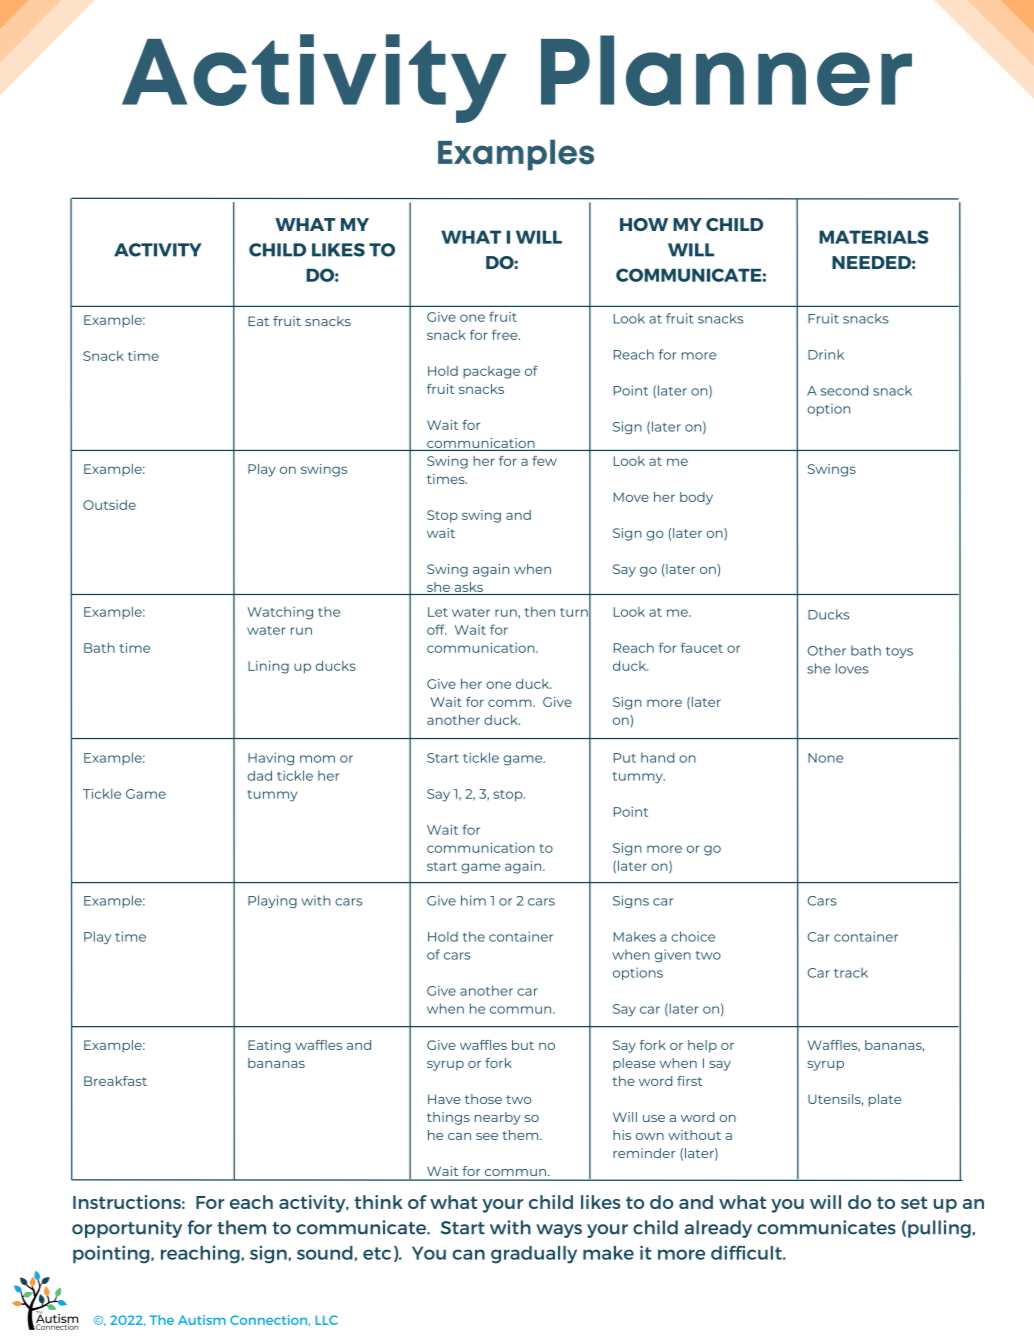 The height and width of the image is (1338, 1034). Describe the element at coordinates (726, 70) in the image. I see `Planner` at that location.
